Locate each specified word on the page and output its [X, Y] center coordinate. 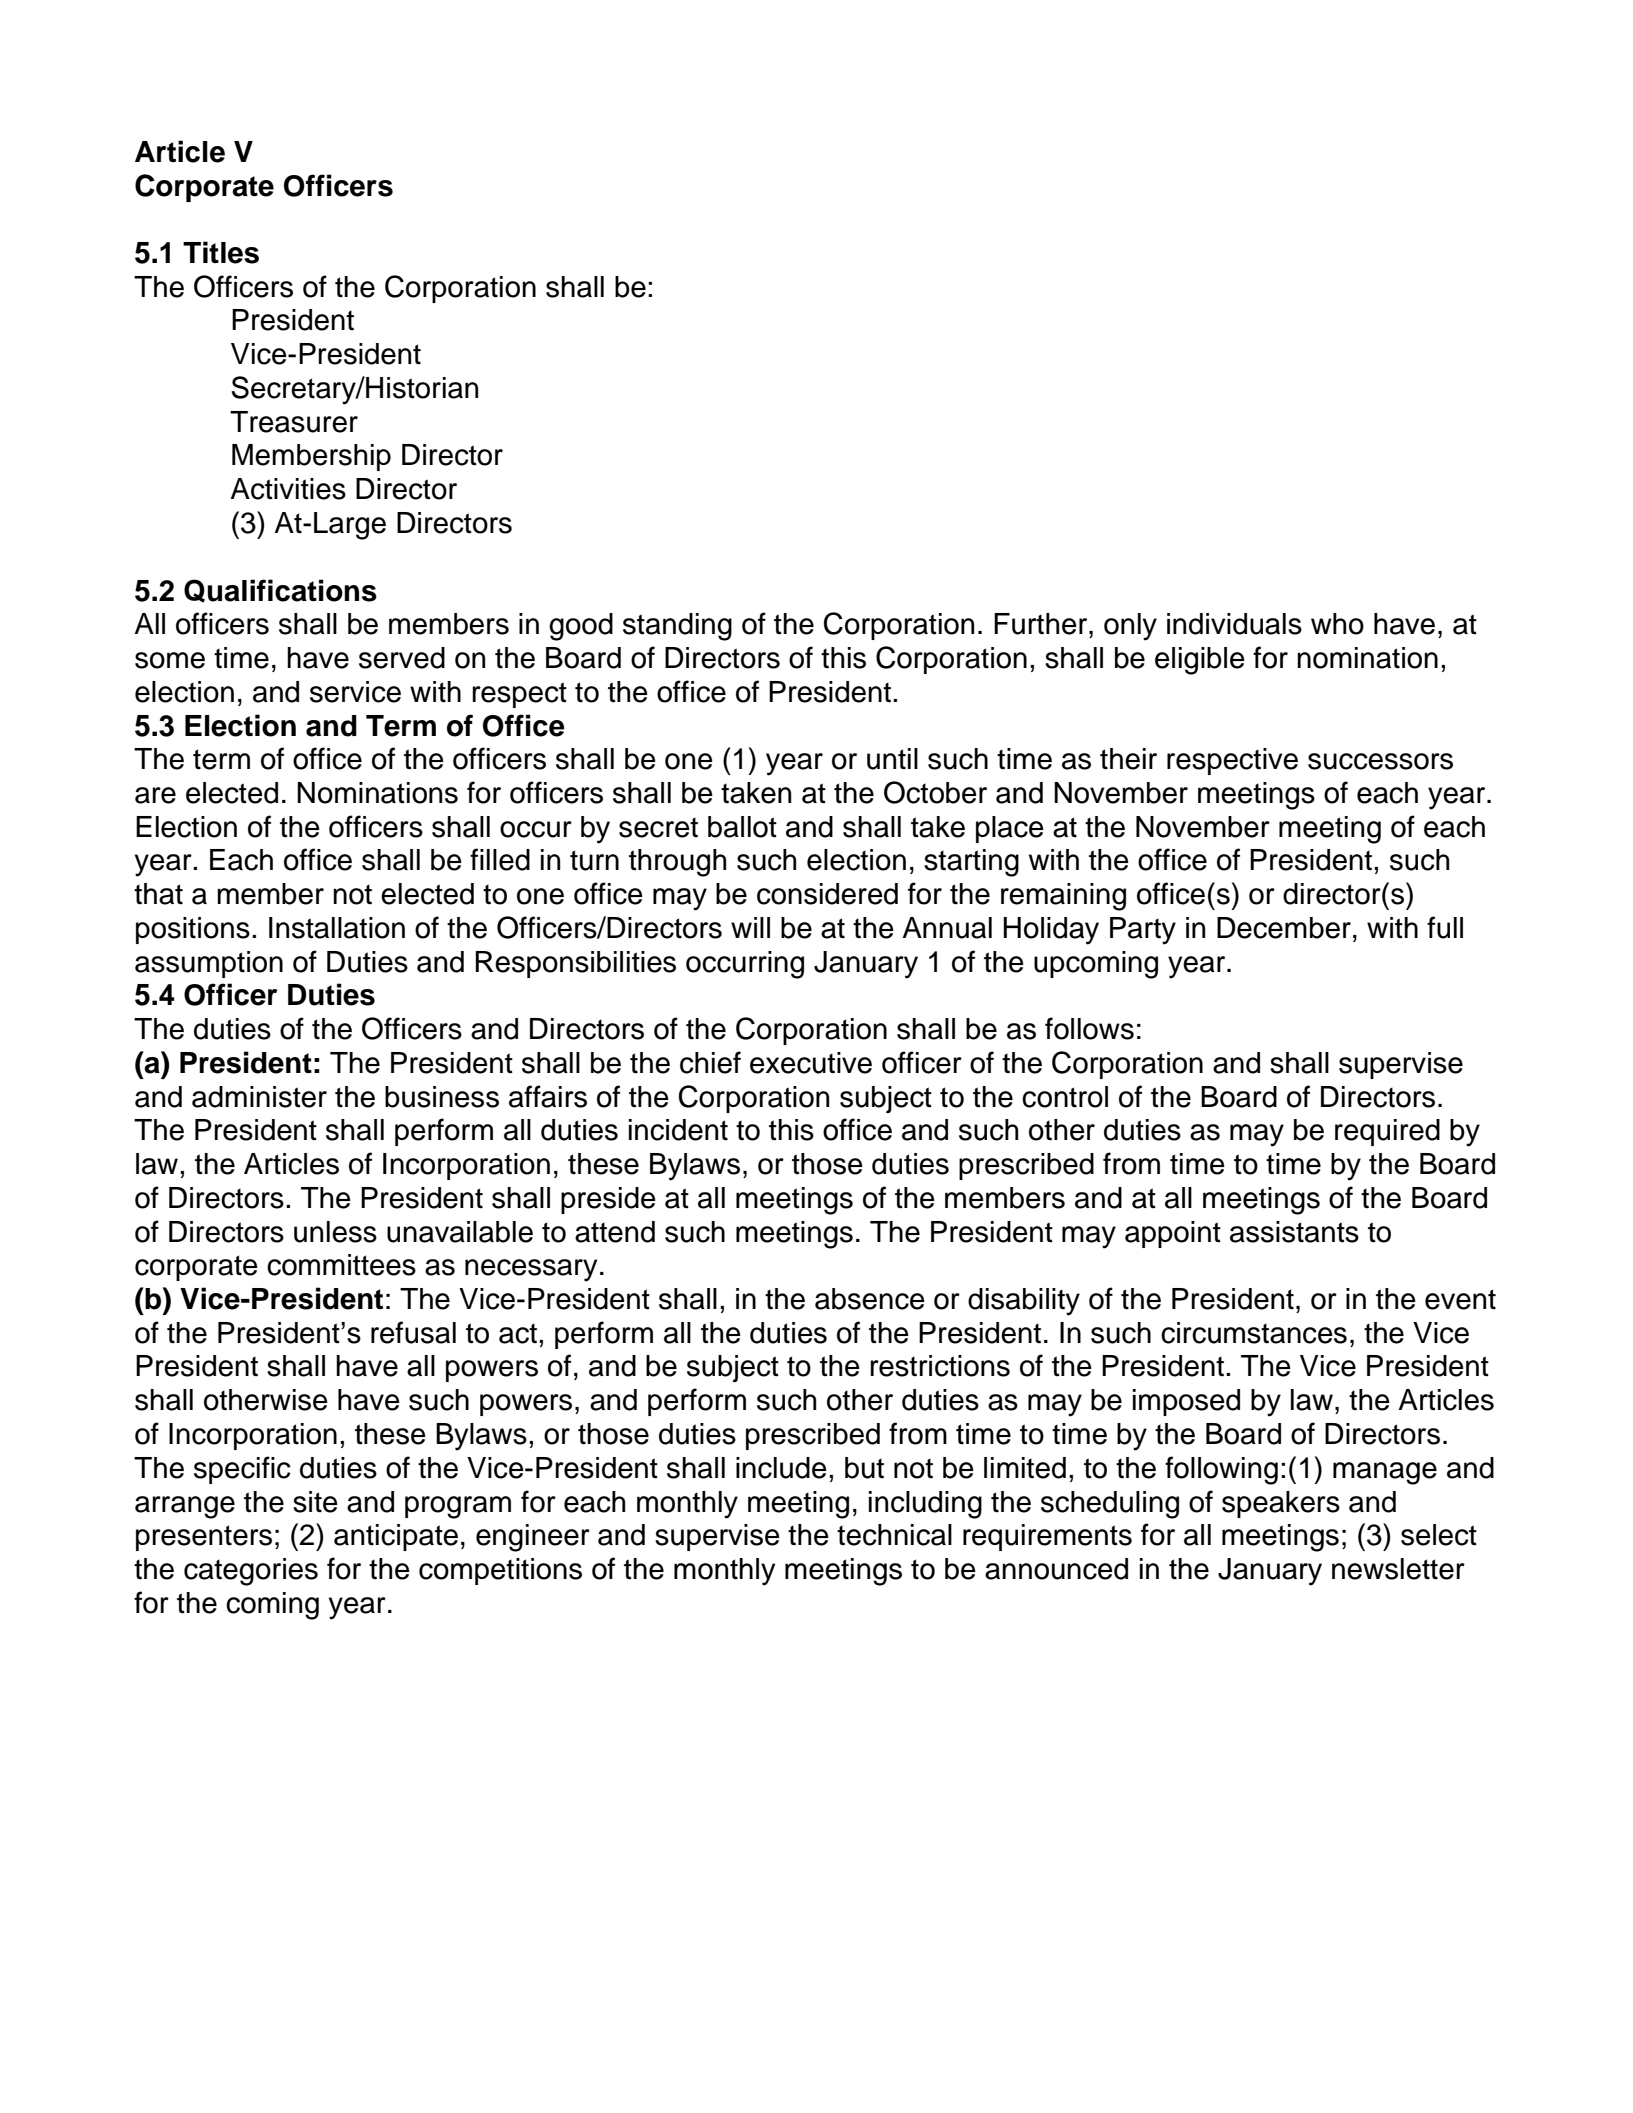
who [1337, 624]
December [1284, 928]
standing [677, 627]
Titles [221, 252]
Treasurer [294, 422]
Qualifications [280, 591]
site [315, 1502]
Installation [337, 928]
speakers [1281, 1504]
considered [827, 894]
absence [870, 1299]
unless [335, 1232]
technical [894, 1535]
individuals [1234, 624]
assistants [1294, 1232]
